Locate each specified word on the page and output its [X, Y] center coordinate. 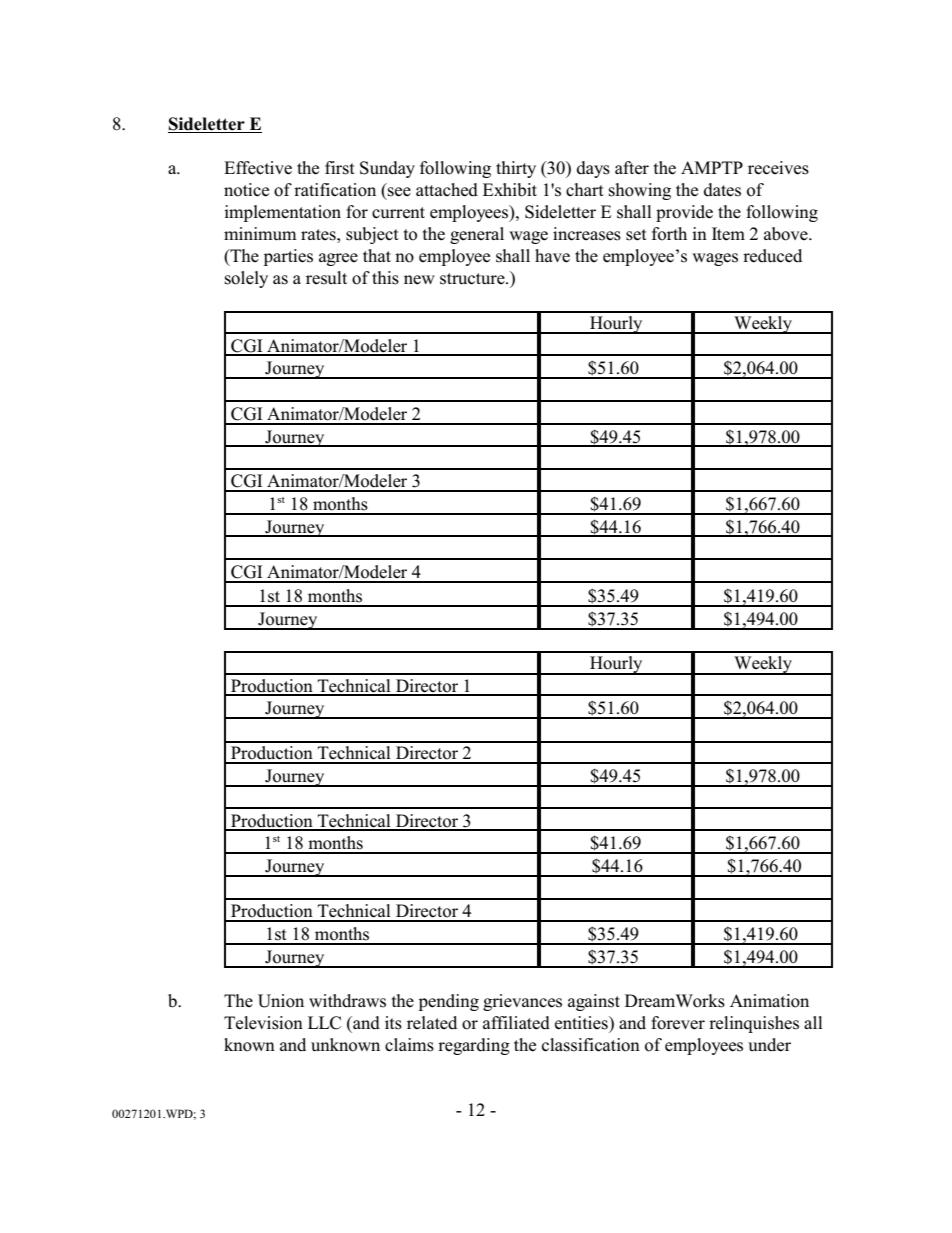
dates [722, 190]
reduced [772, 256]
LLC [324, 1023]
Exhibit [510, 190]
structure [473, 279]
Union [281, 1001]
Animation [769, 1001]
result [326, 278]
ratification [335, 190]
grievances [522, 1002]
